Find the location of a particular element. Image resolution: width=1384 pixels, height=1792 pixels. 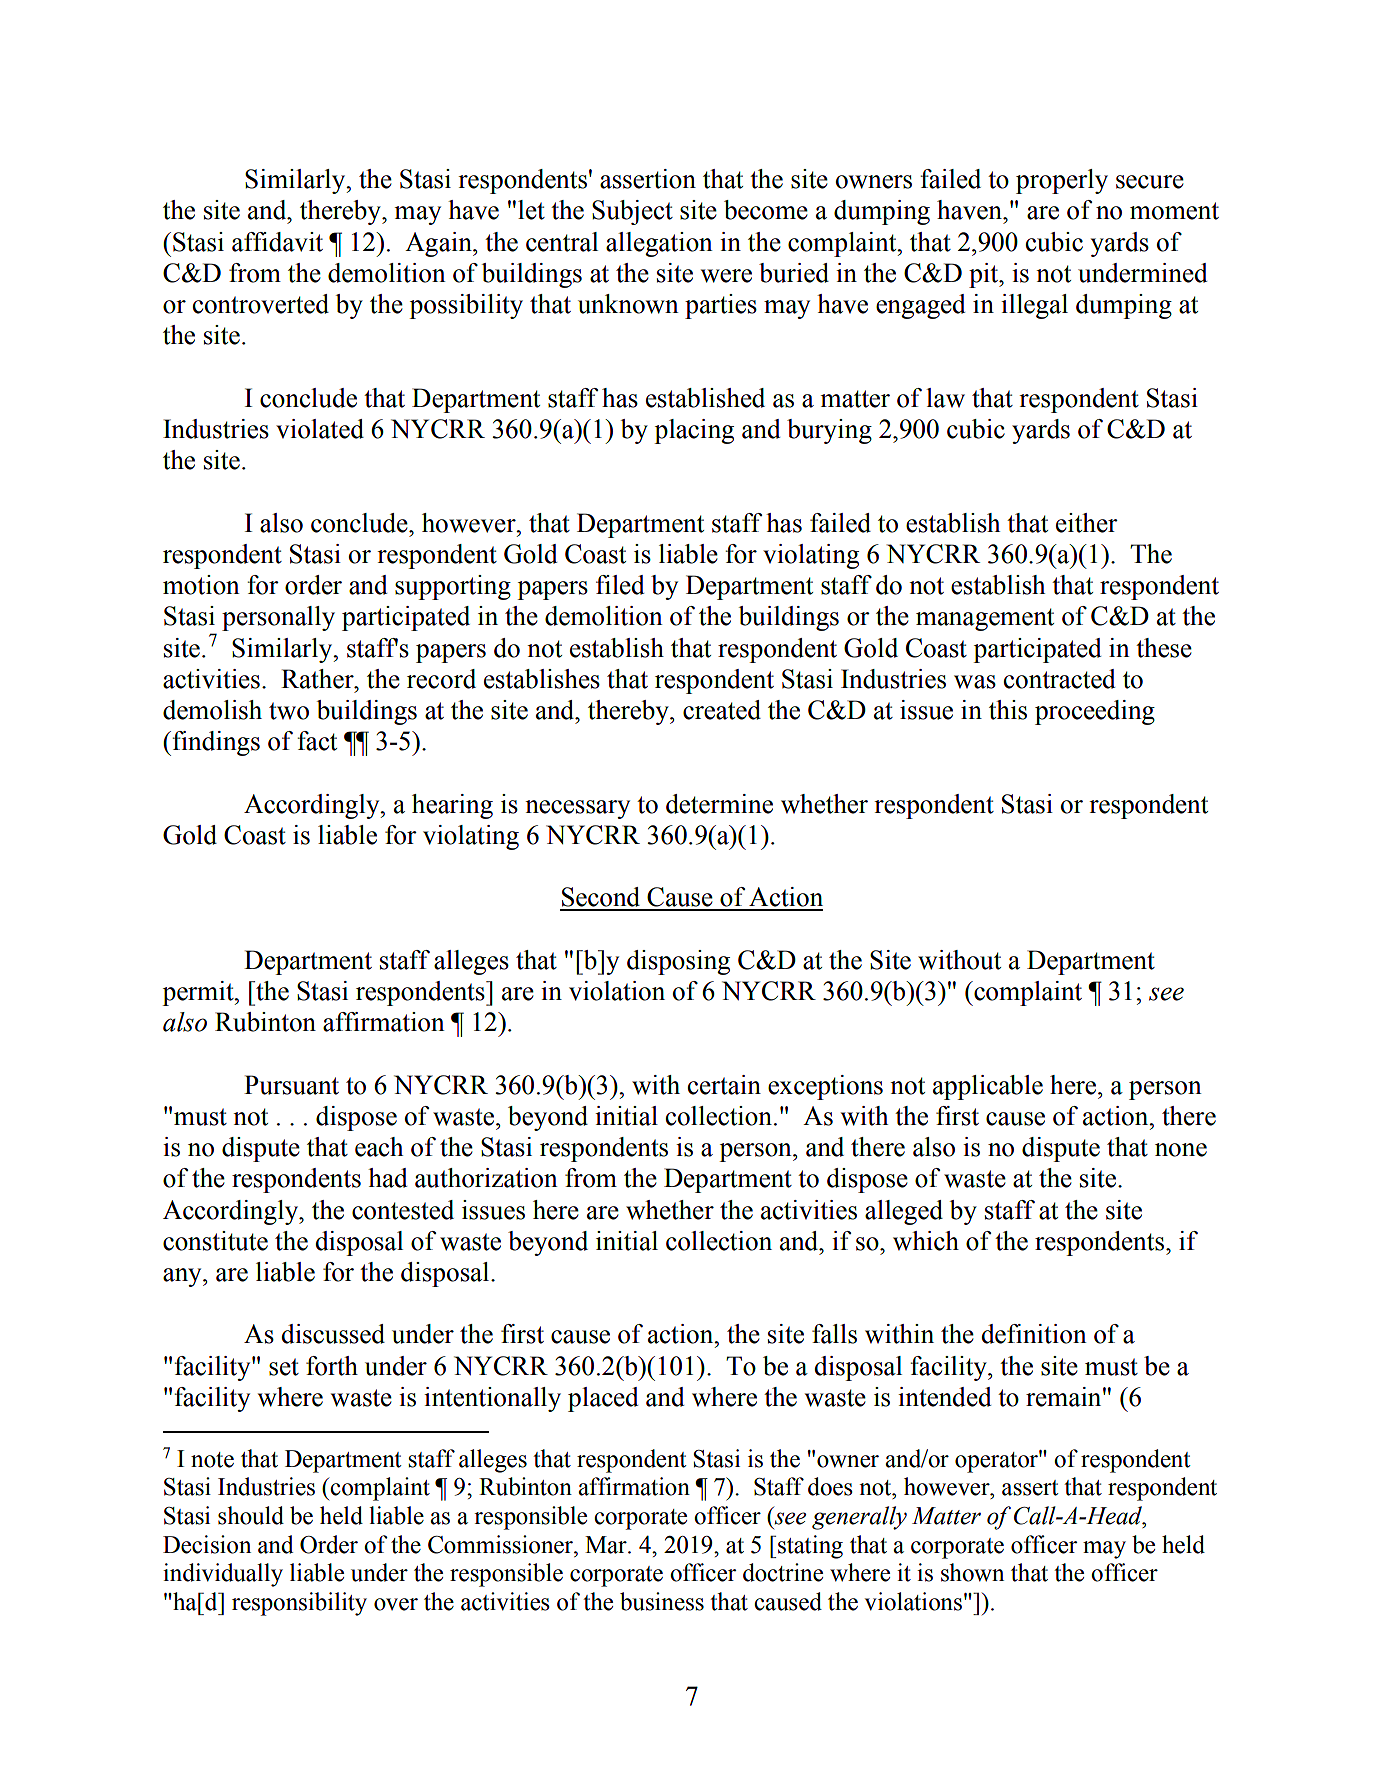

allegation is located at coordinates (659, 244).
